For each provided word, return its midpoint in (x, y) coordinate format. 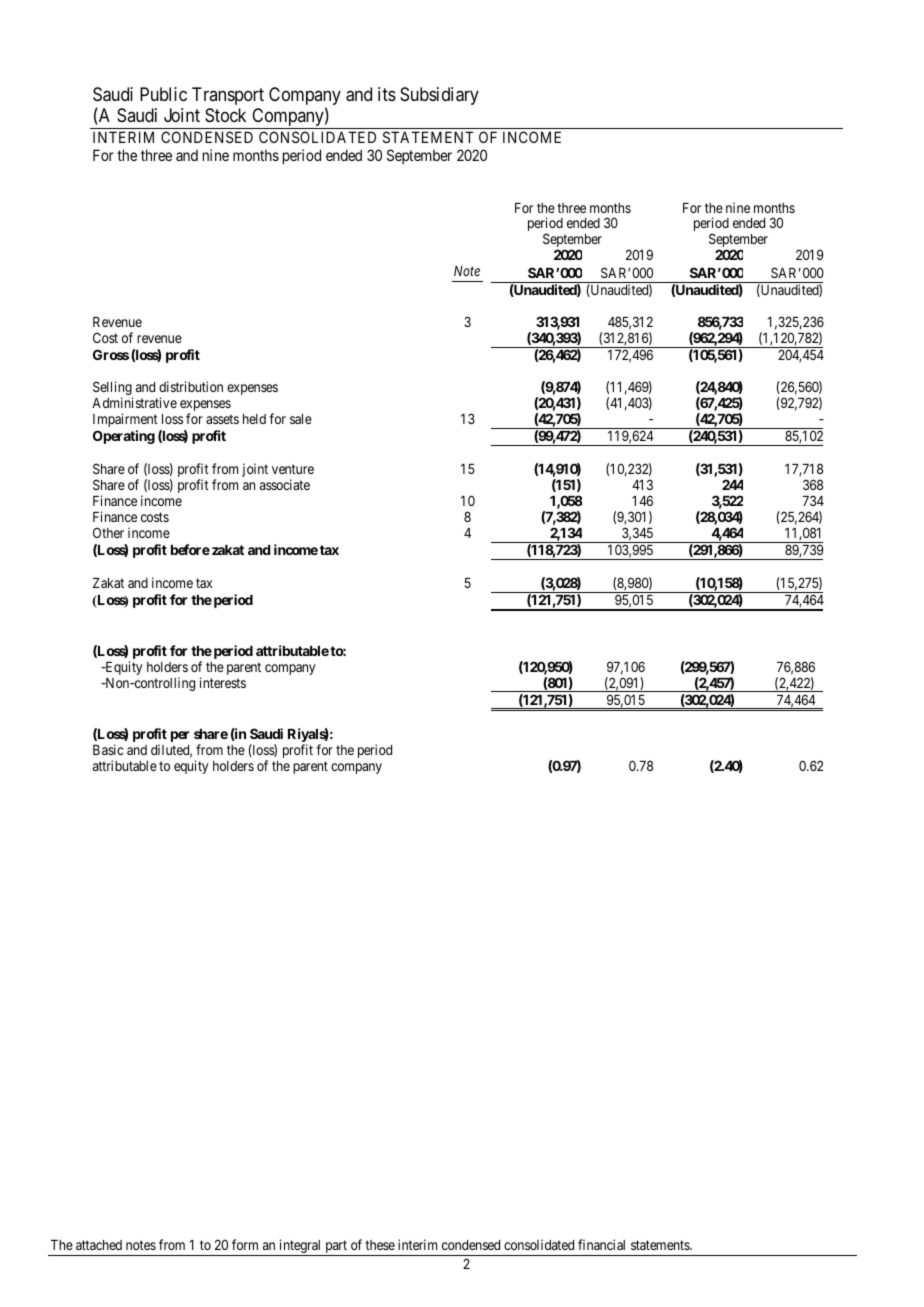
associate (285, 484)
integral (300, 1247)
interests (223, 682)
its (387, 94)
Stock (225, 115)
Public (163, 94)
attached (99, 1245)
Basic (108, 749)
